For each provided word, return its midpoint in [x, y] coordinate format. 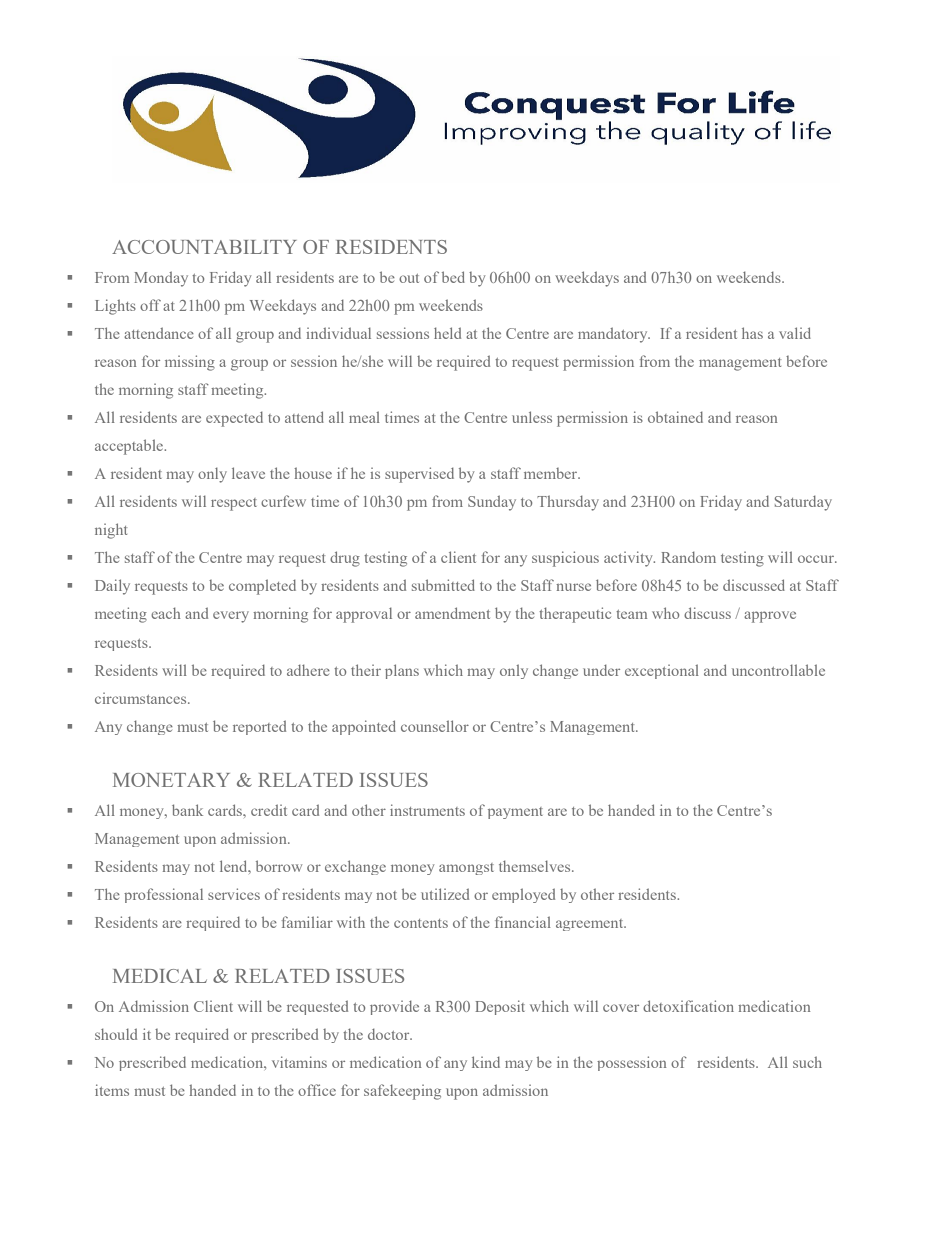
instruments [427, 810]
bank [187, 810]
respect [234, 504]
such [807, 1062]
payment [515, 813]
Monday [161, 279]
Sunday [492, 503]
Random [688, 557]
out [409, 278]
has [752, 333]
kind [486, 1062]
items [112, 1090]
